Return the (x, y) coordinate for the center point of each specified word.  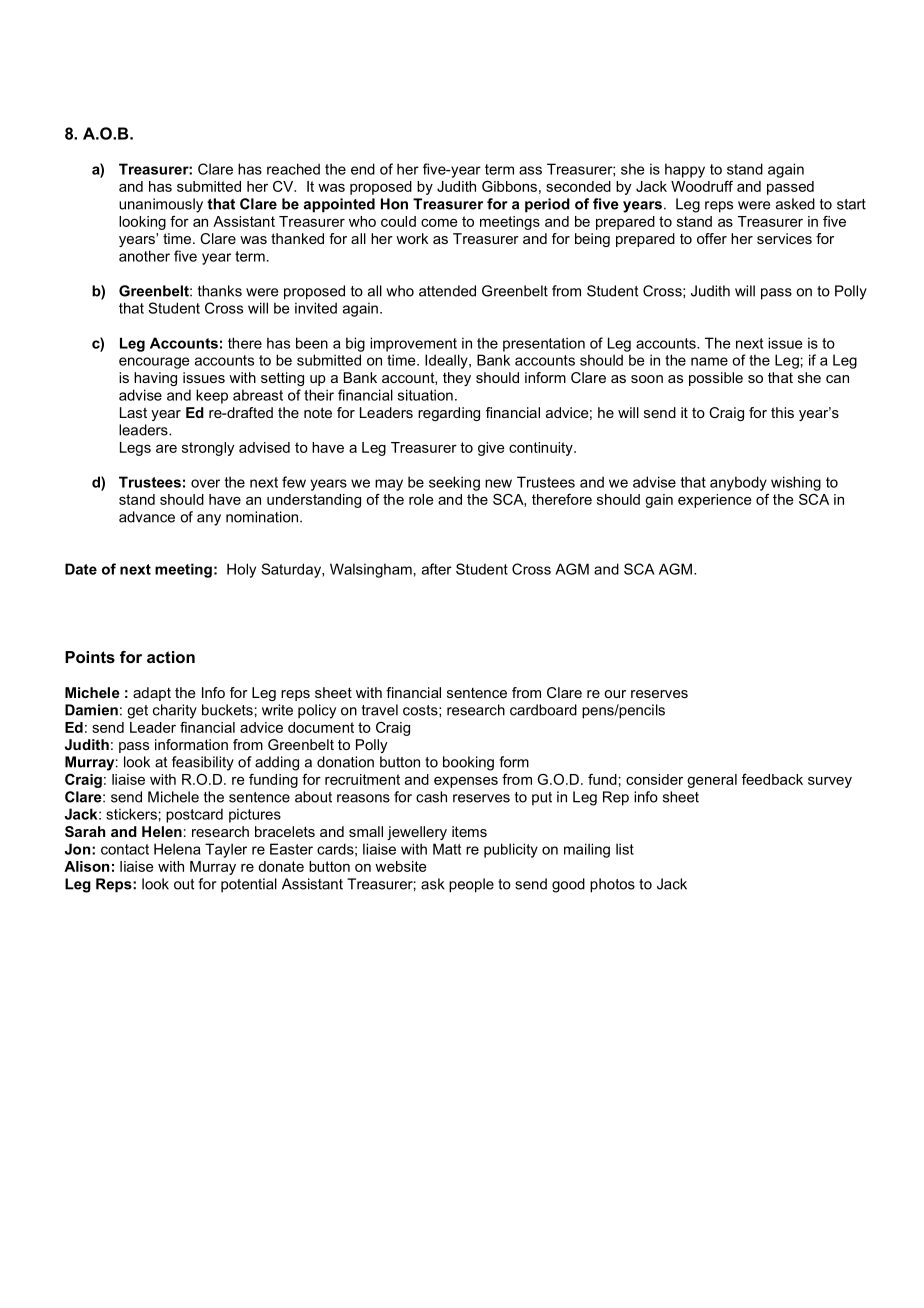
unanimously (161, 205)
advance (147, 517)
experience (715, 501)
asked (795, 204)
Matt (447, 849)
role (421, 499)
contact (125, 849)
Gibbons (509, 186)
